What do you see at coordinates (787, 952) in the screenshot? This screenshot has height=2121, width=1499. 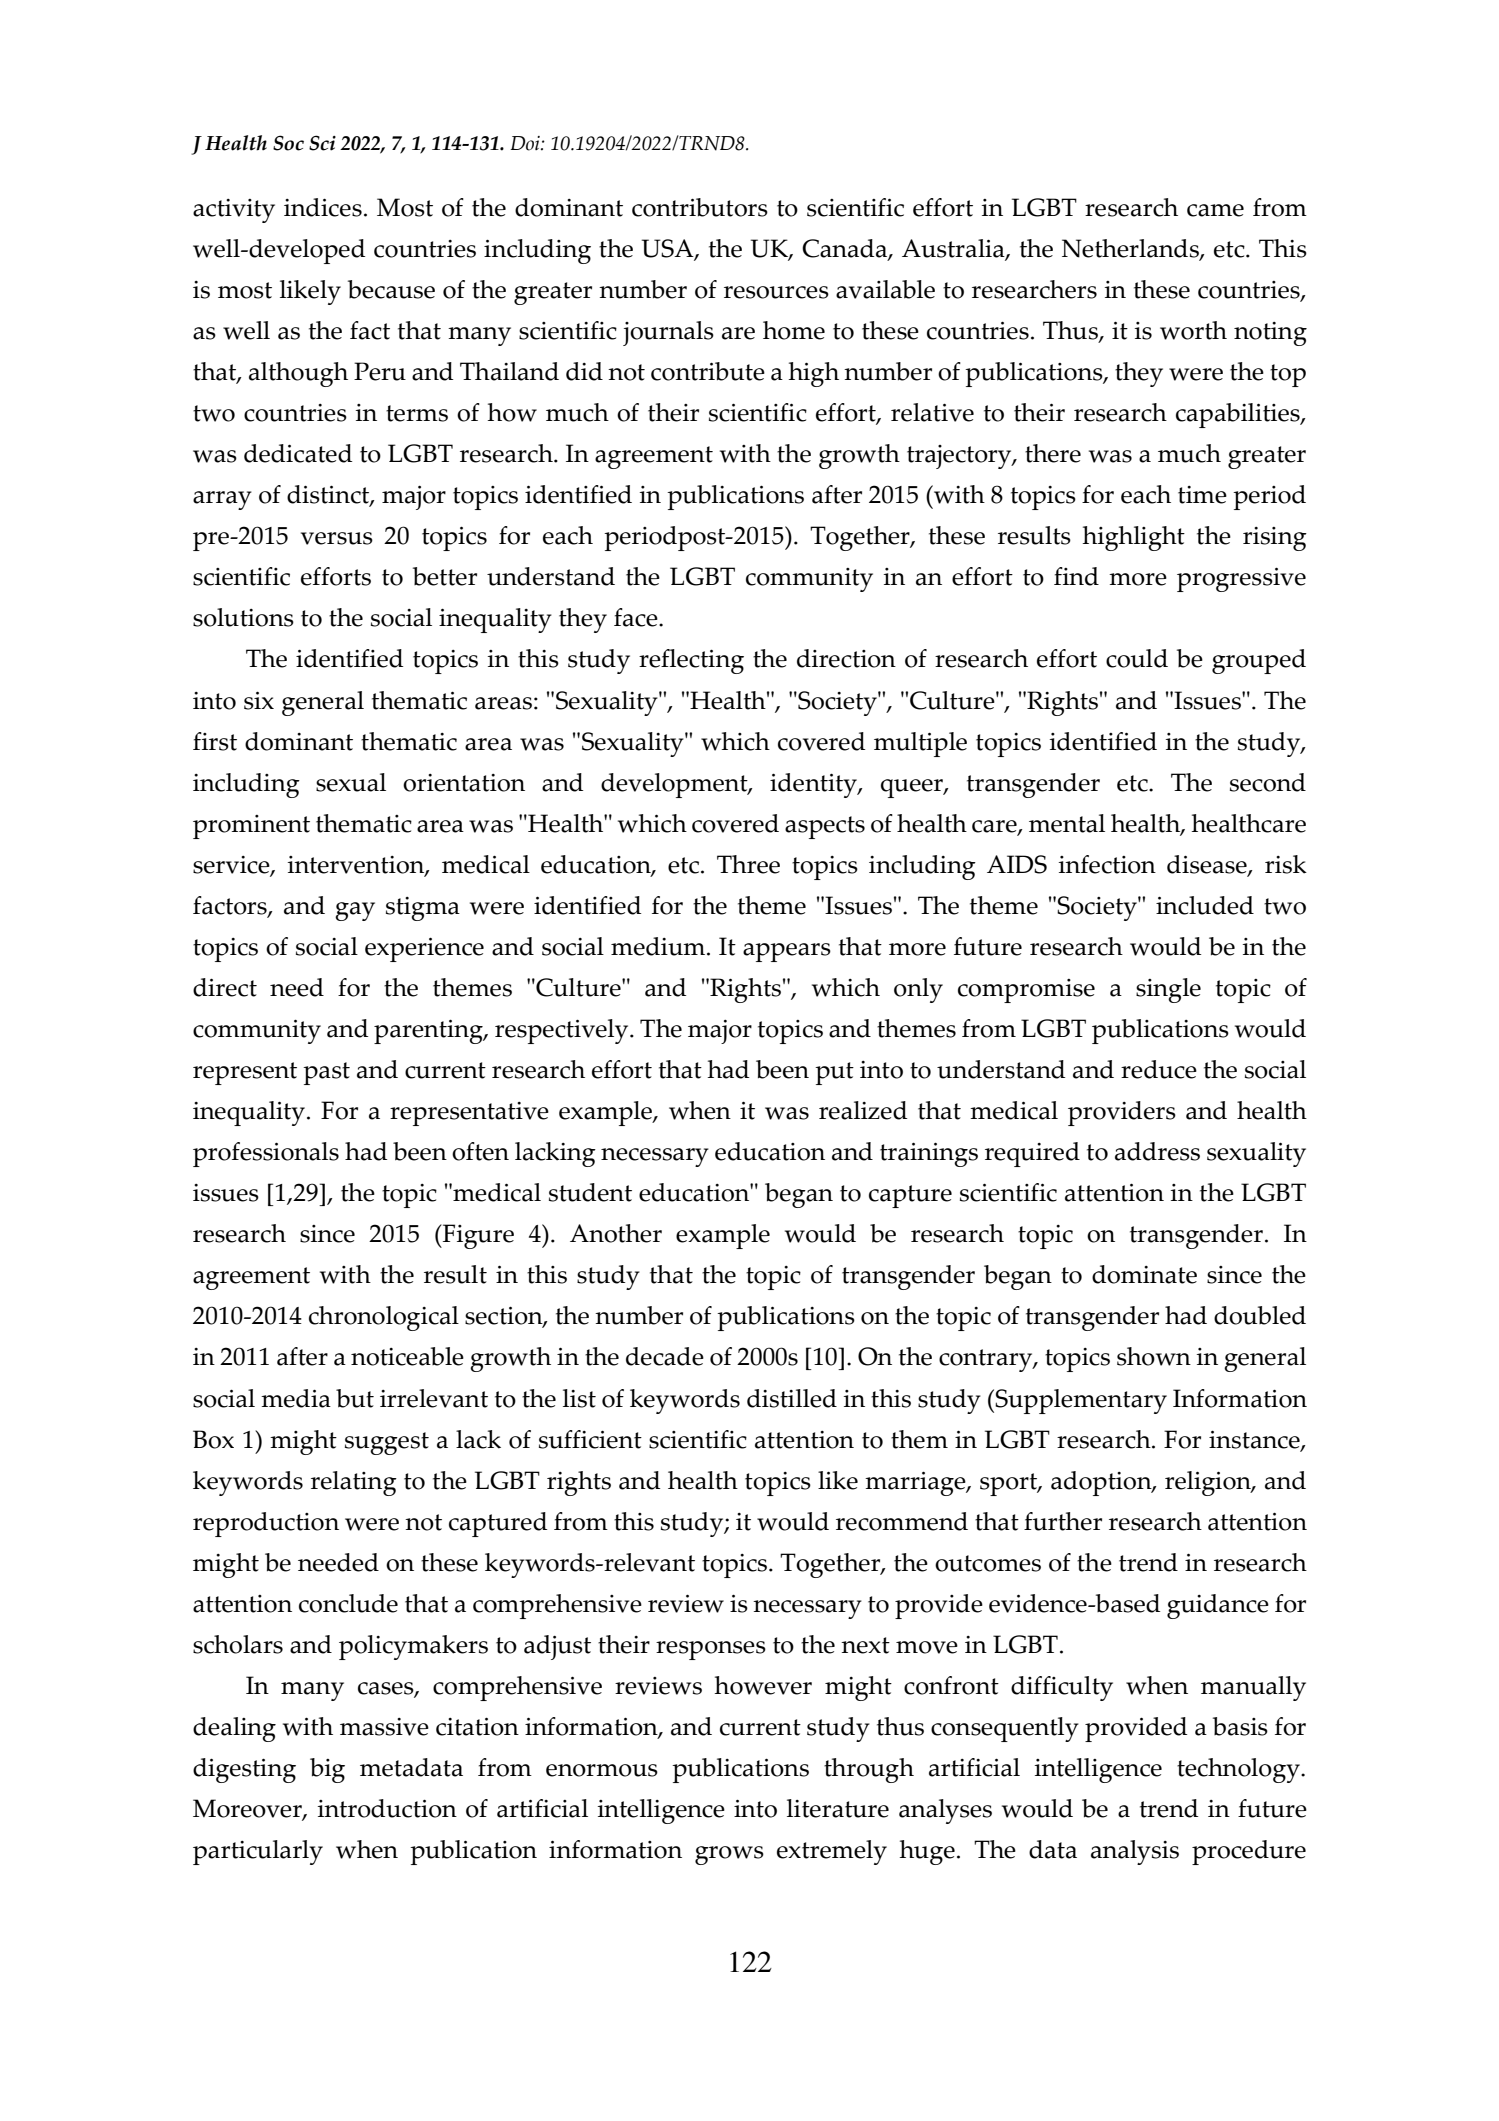 I see `appears` at bounding box center [787, 952].
